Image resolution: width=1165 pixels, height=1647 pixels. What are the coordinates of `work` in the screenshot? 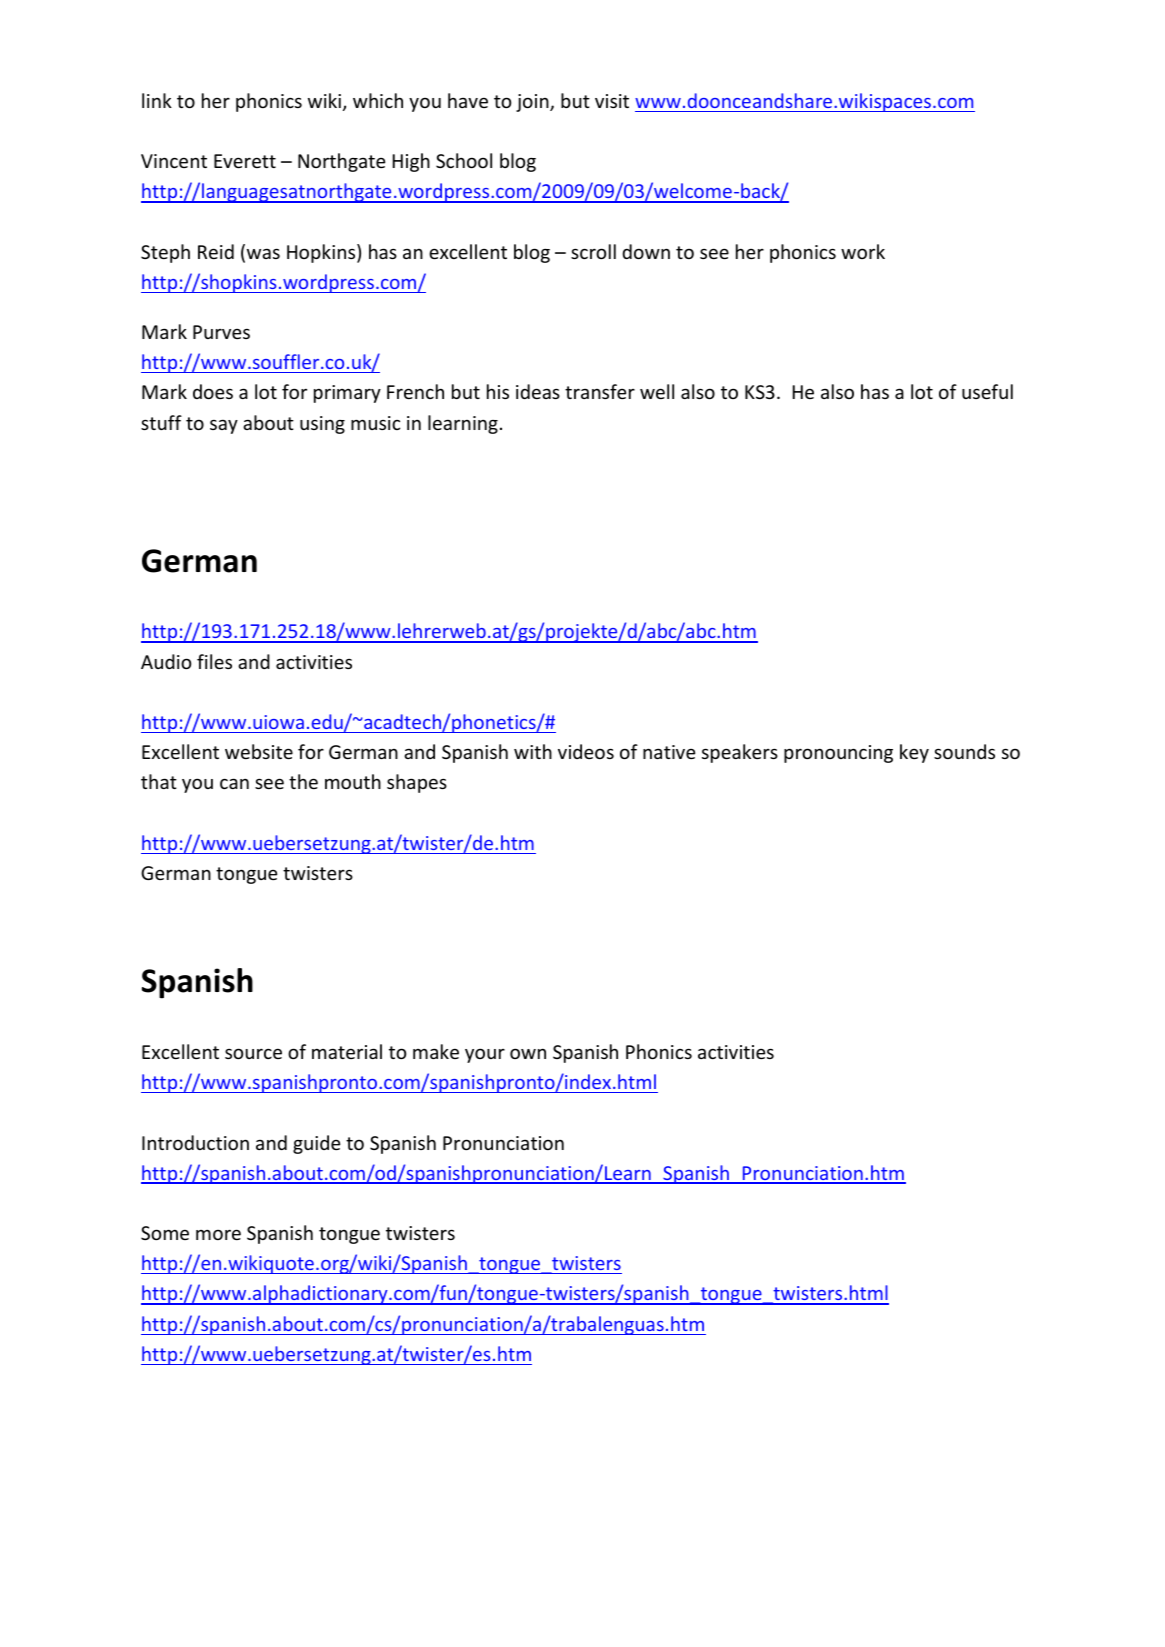 It's located at (863, 251).
